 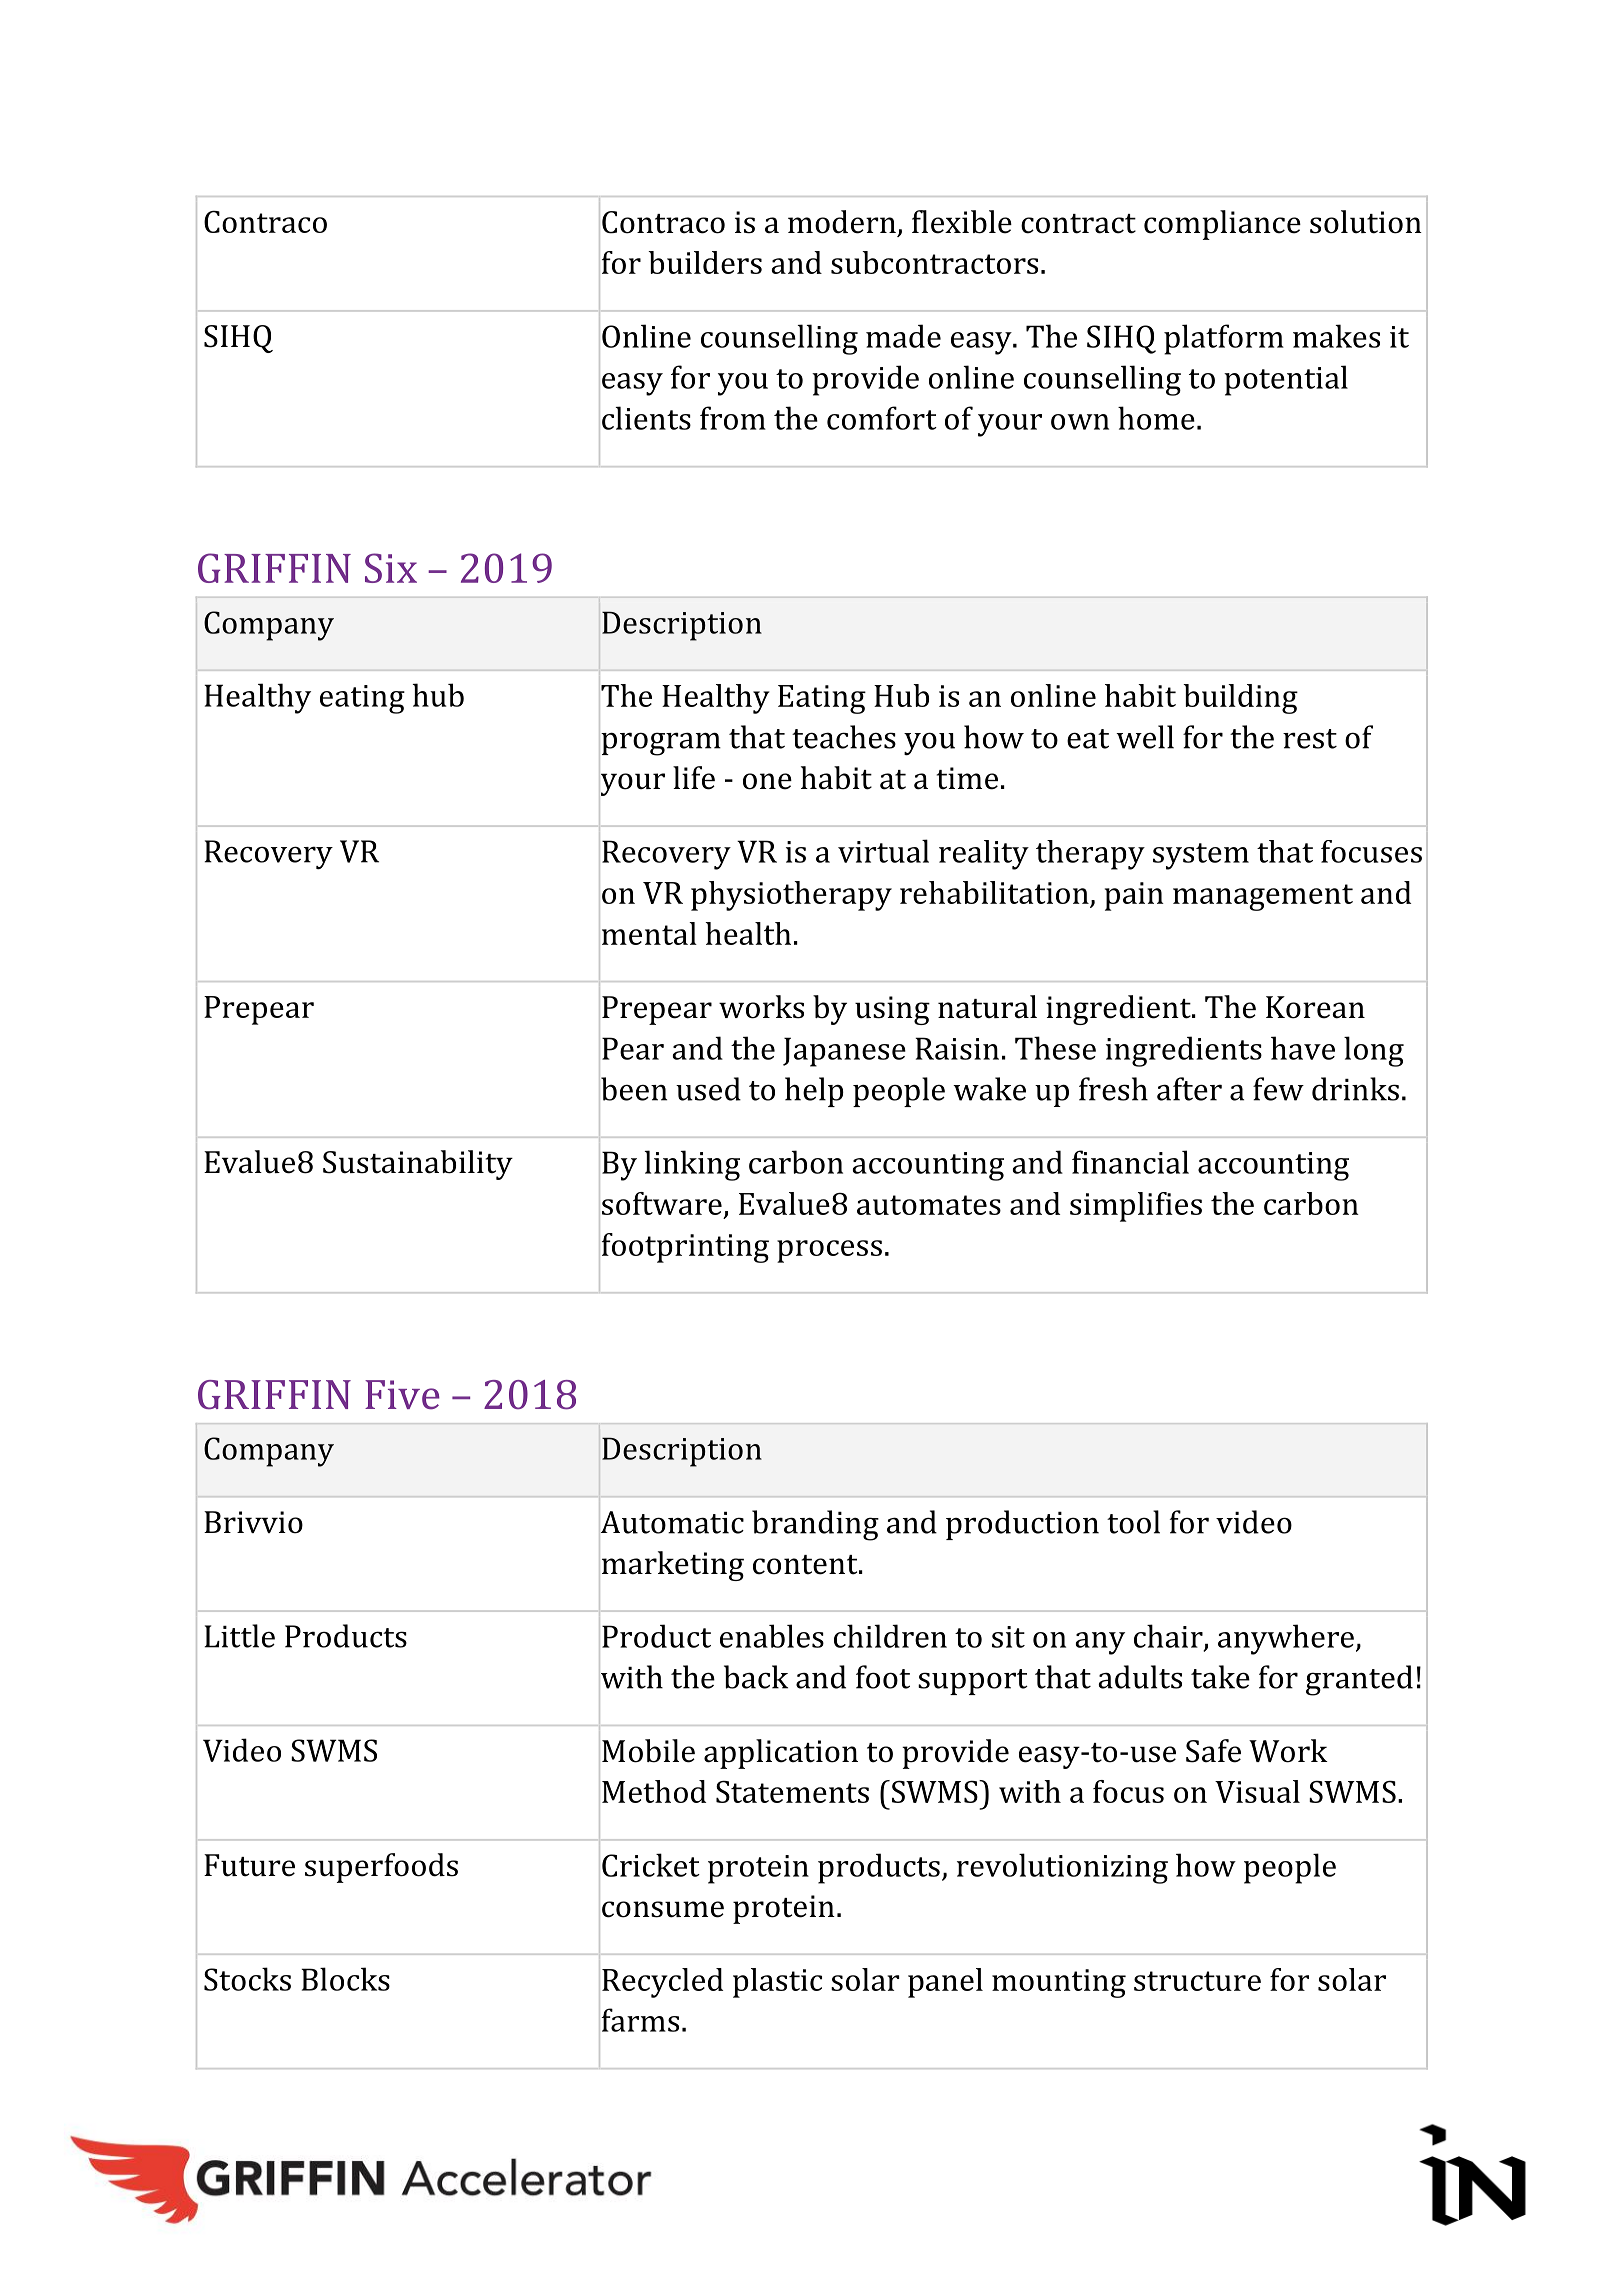 What do you see at coordinates (1201, 856) in the screenshot?
I see `system` at bounding box center [1201, 856].
